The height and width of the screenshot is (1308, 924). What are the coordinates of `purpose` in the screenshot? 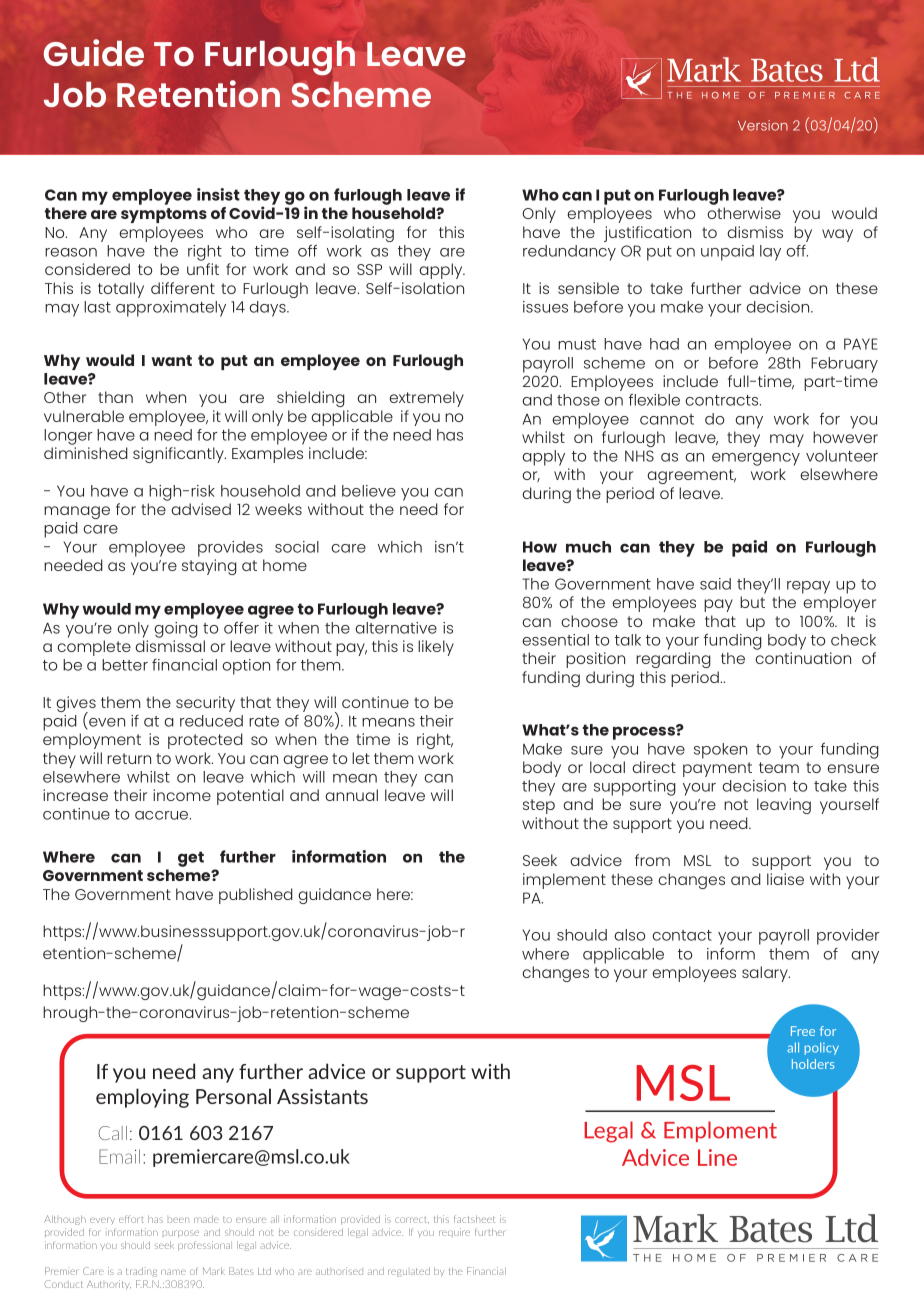 It's located at (181, 1234).
